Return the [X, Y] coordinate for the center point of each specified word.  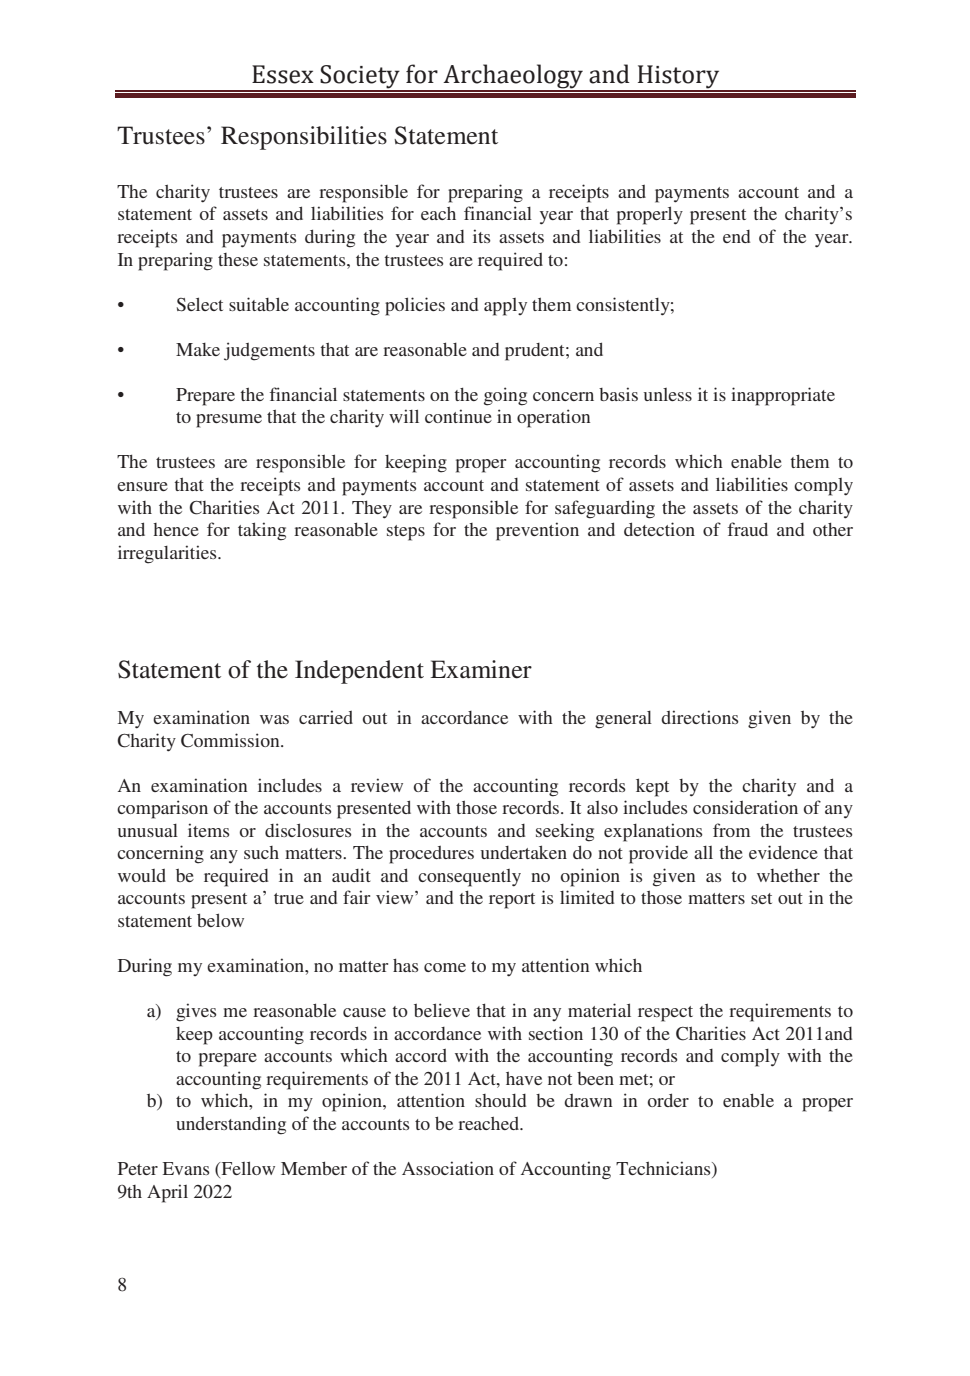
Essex [283, 74]
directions [699, 717]
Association [448, 1168]
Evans [186, 1168]
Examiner [481, 669]
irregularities [168, 554]
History [678, 78]
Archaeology [514, 77]
